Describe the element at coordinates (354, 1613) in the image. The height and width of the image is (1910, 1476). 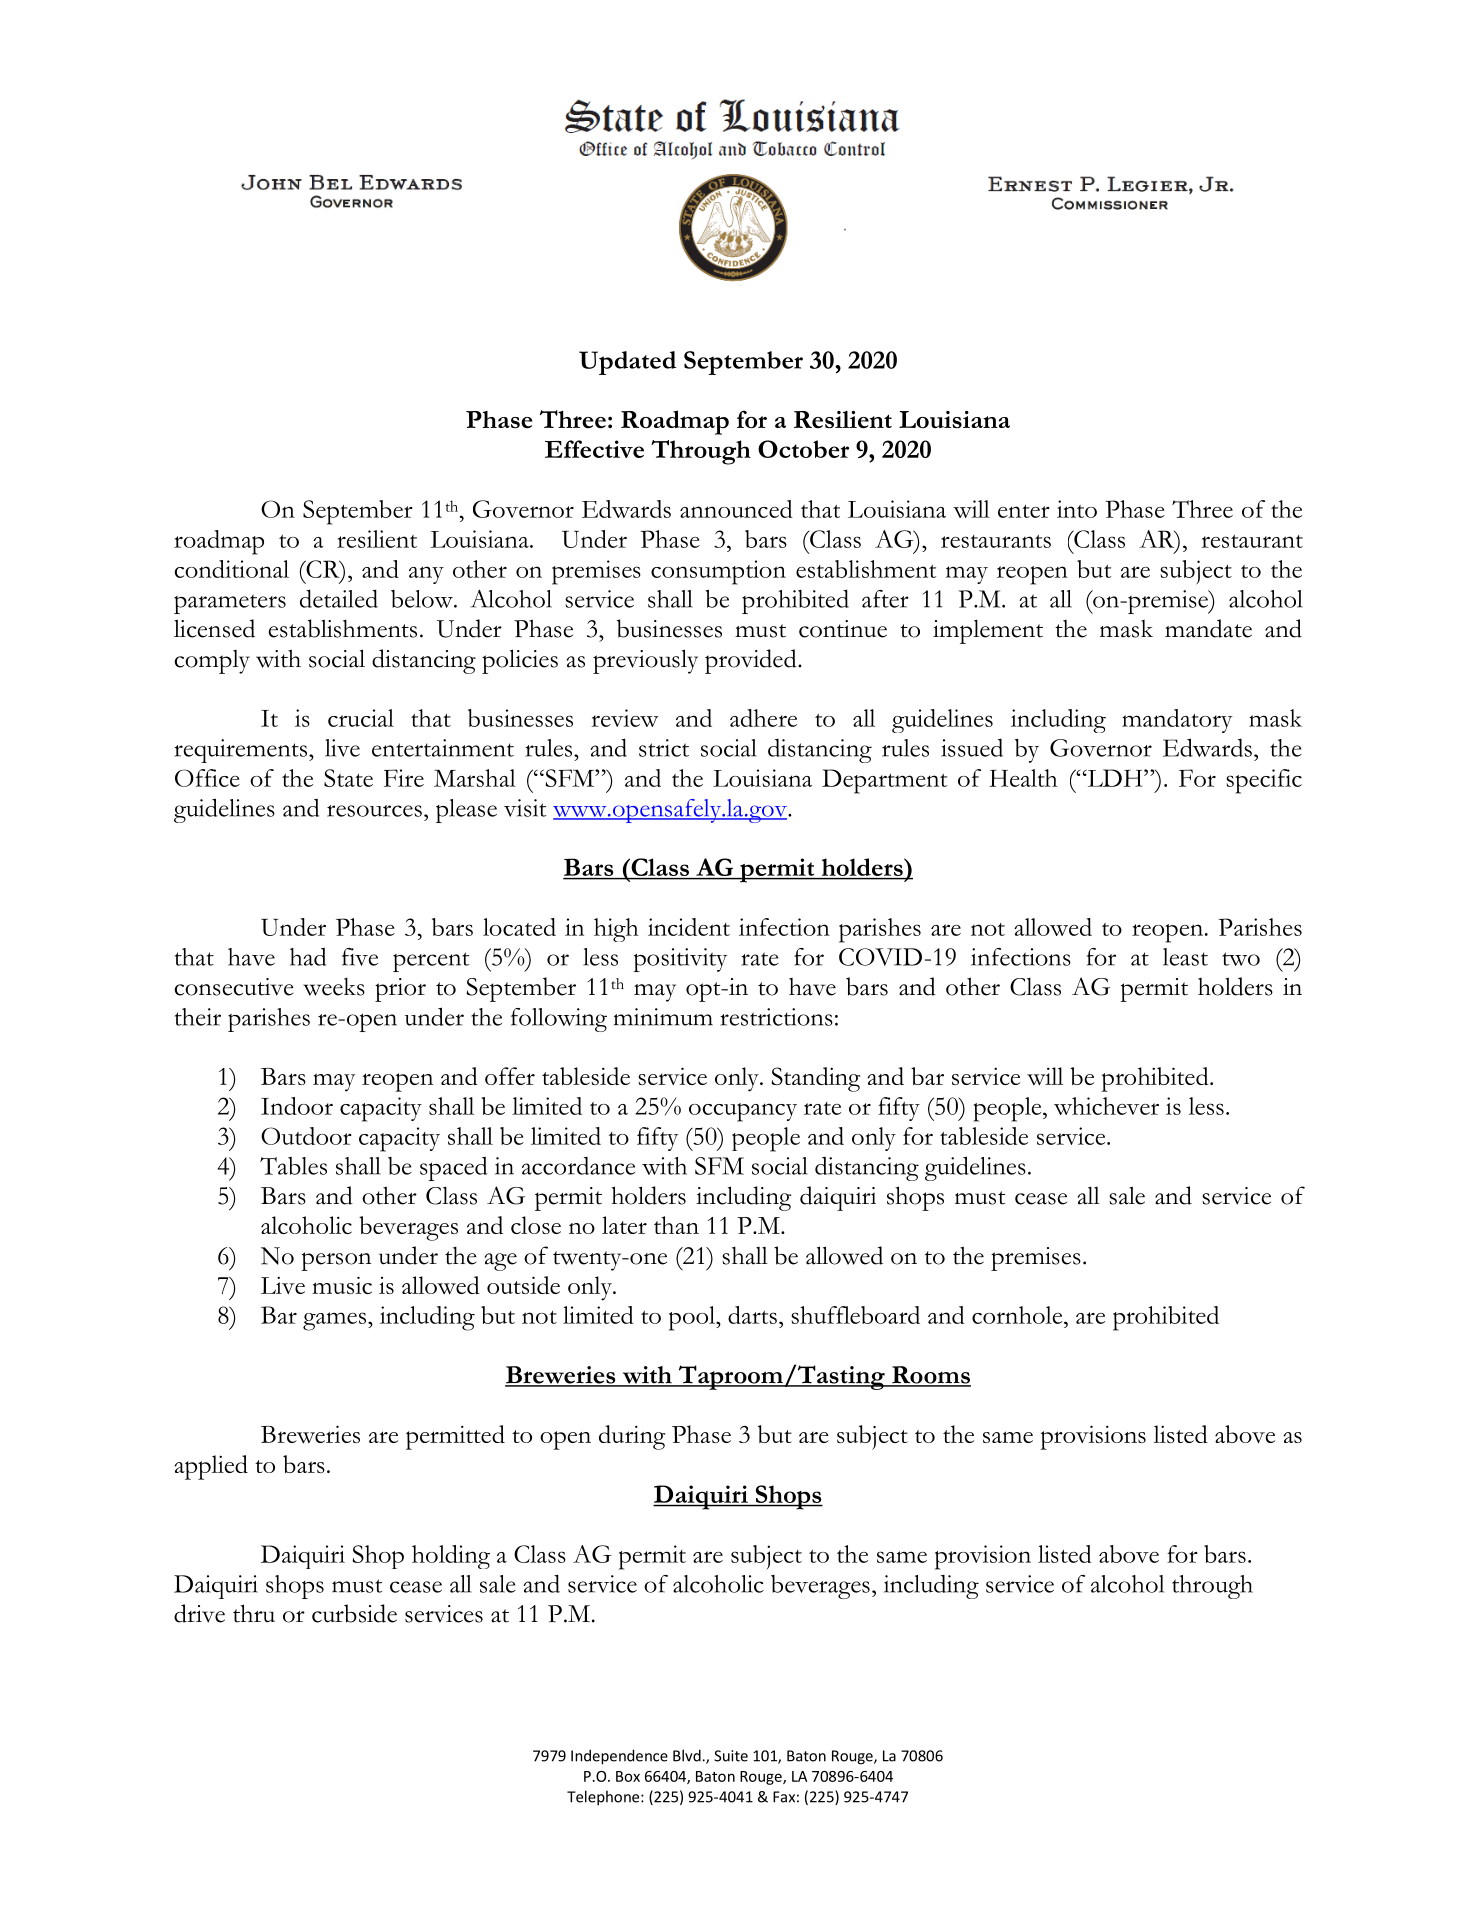
I see `curbside` at that location.
